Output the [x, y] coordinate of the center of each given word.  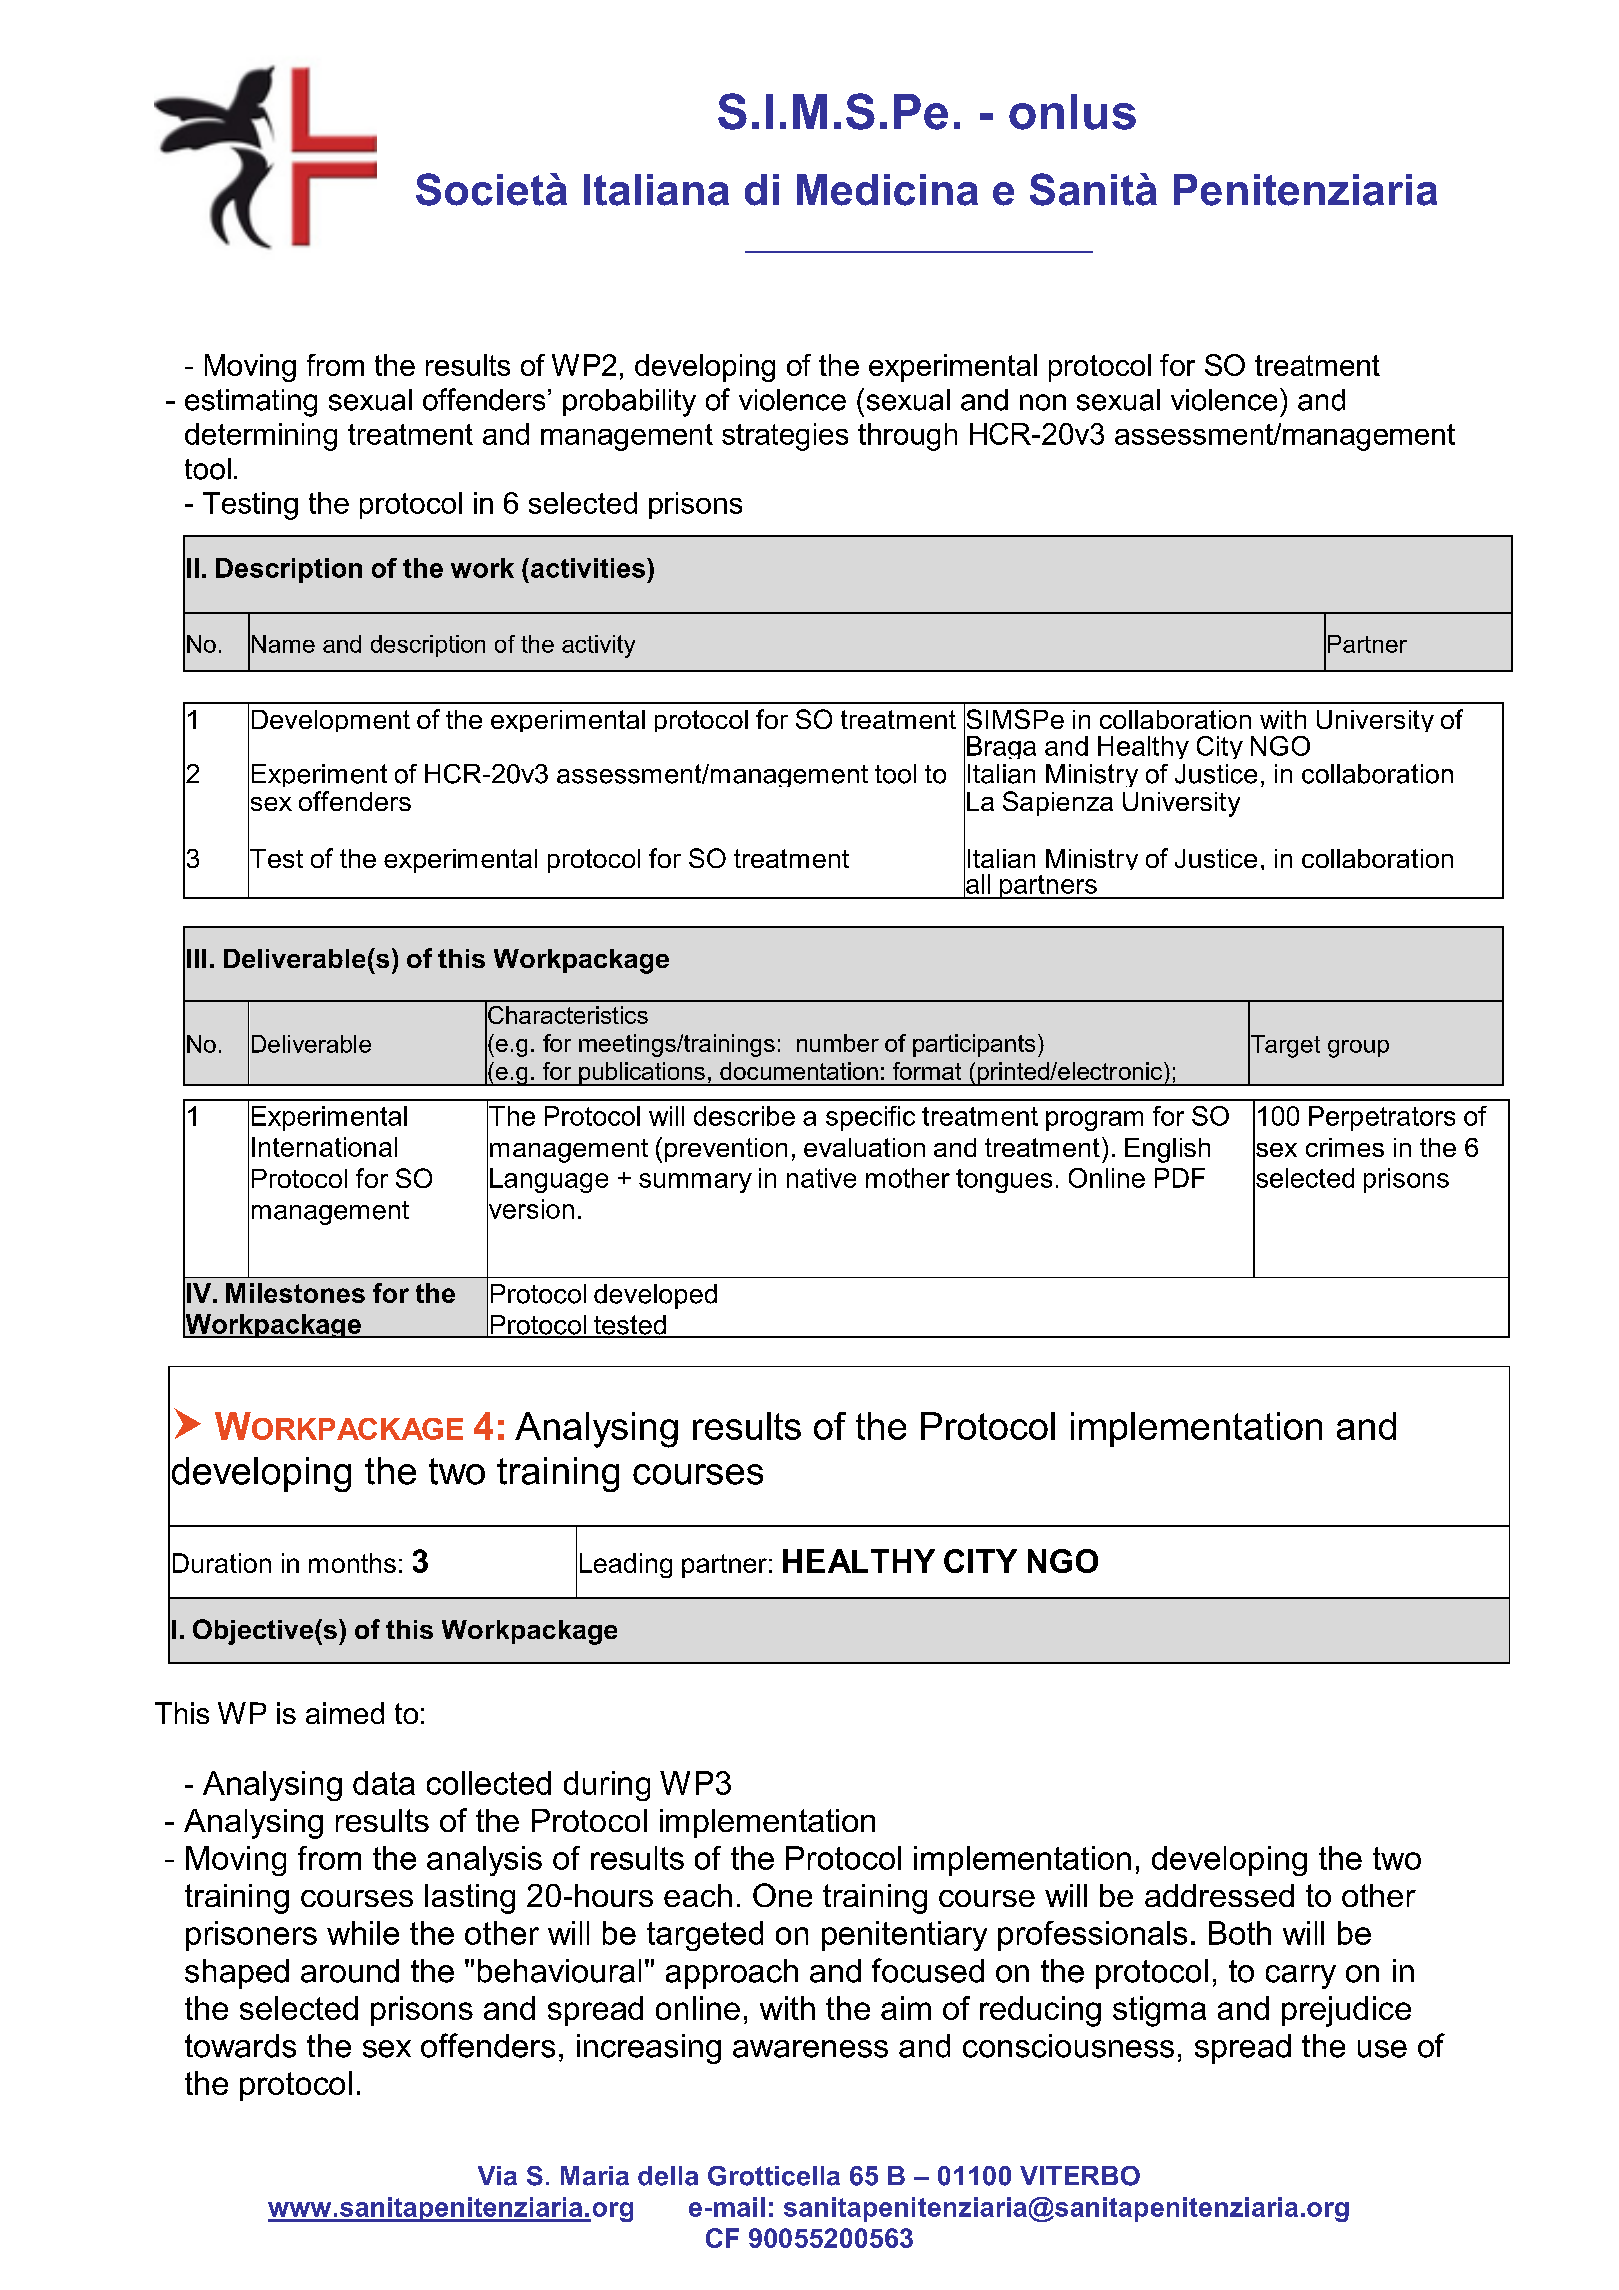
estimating [251, 403]
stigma [1159, 2011]
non [1043, 402]
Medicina [887, 190]
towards [240, 2046]
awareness [810, 2049]
